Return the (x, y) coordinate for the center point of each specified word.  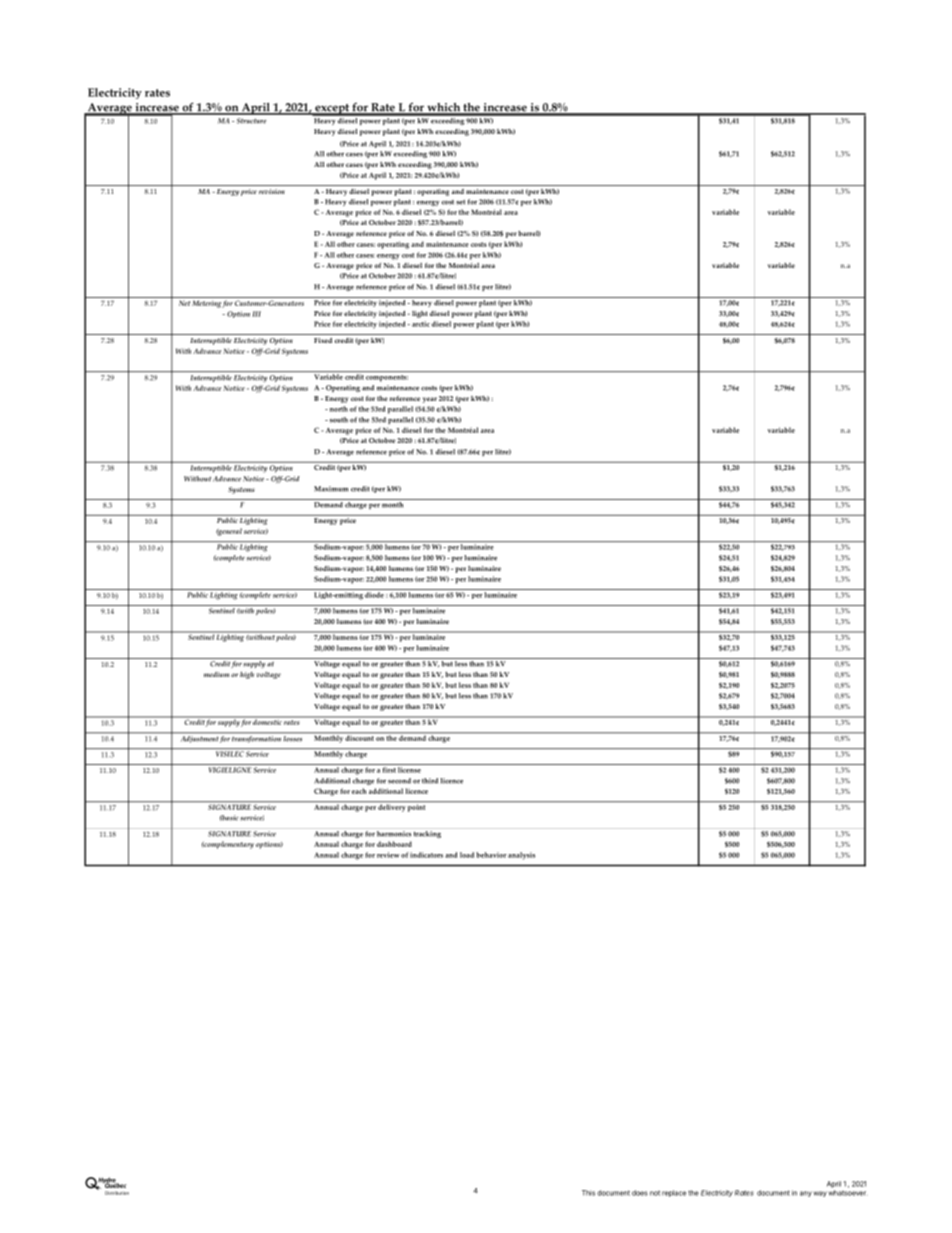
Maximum (331, 489)
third (430, 781)
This (588, 1193)
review (388, 855)
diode (374, 595)
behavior (491, 855)
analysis (521, 856)
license (409, 770)
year (430, 400)
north (337, 409)
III (256, 314)
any (806, 1194)
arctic (421, 324)
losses (293, 737)
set (460, 202)
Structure (250, 121)
